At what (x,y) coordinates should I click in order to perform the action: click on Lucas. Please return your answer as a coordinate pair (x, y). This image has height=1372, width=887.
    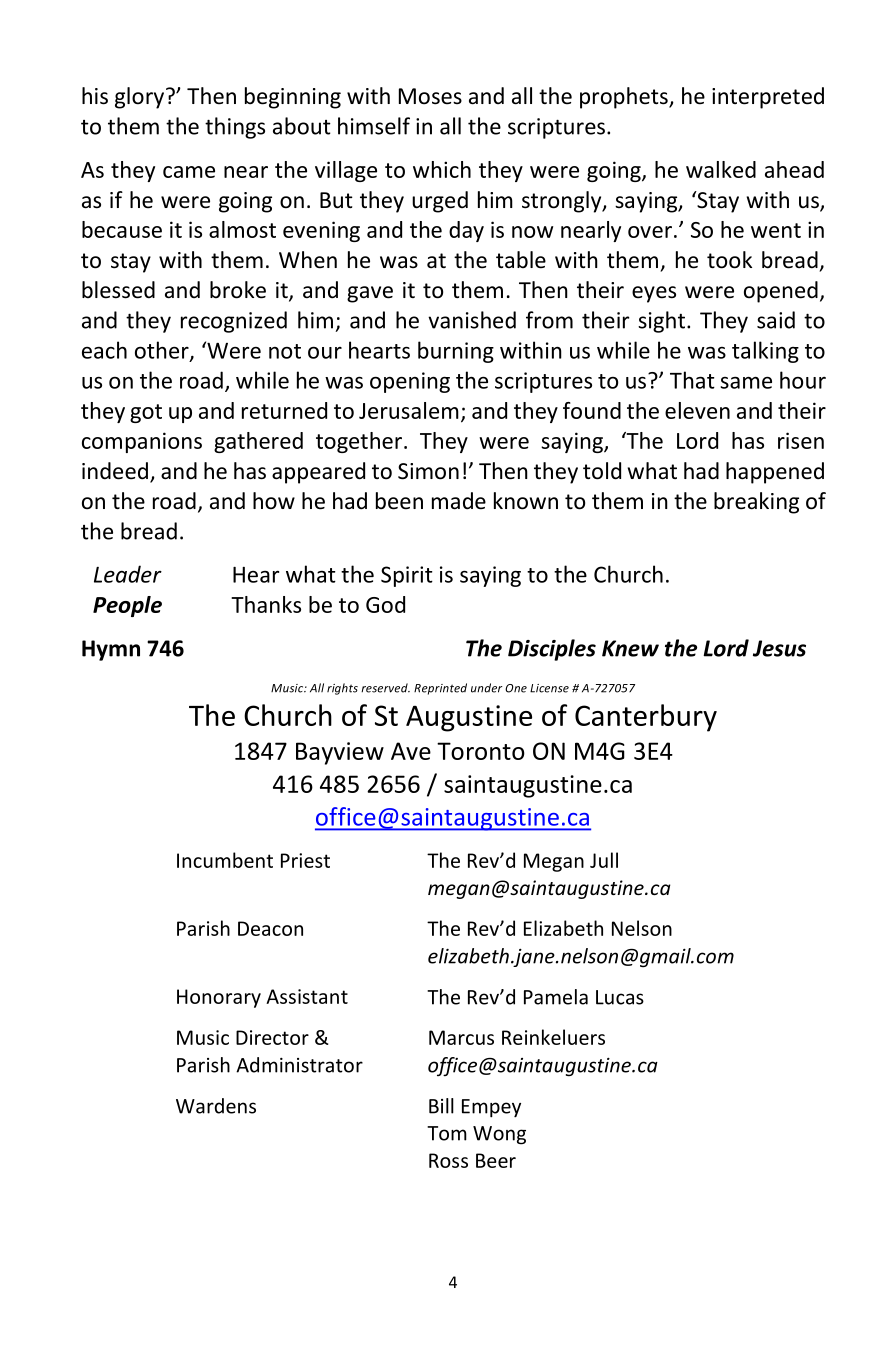
    Looking at the image, I should click on (620, 997).
